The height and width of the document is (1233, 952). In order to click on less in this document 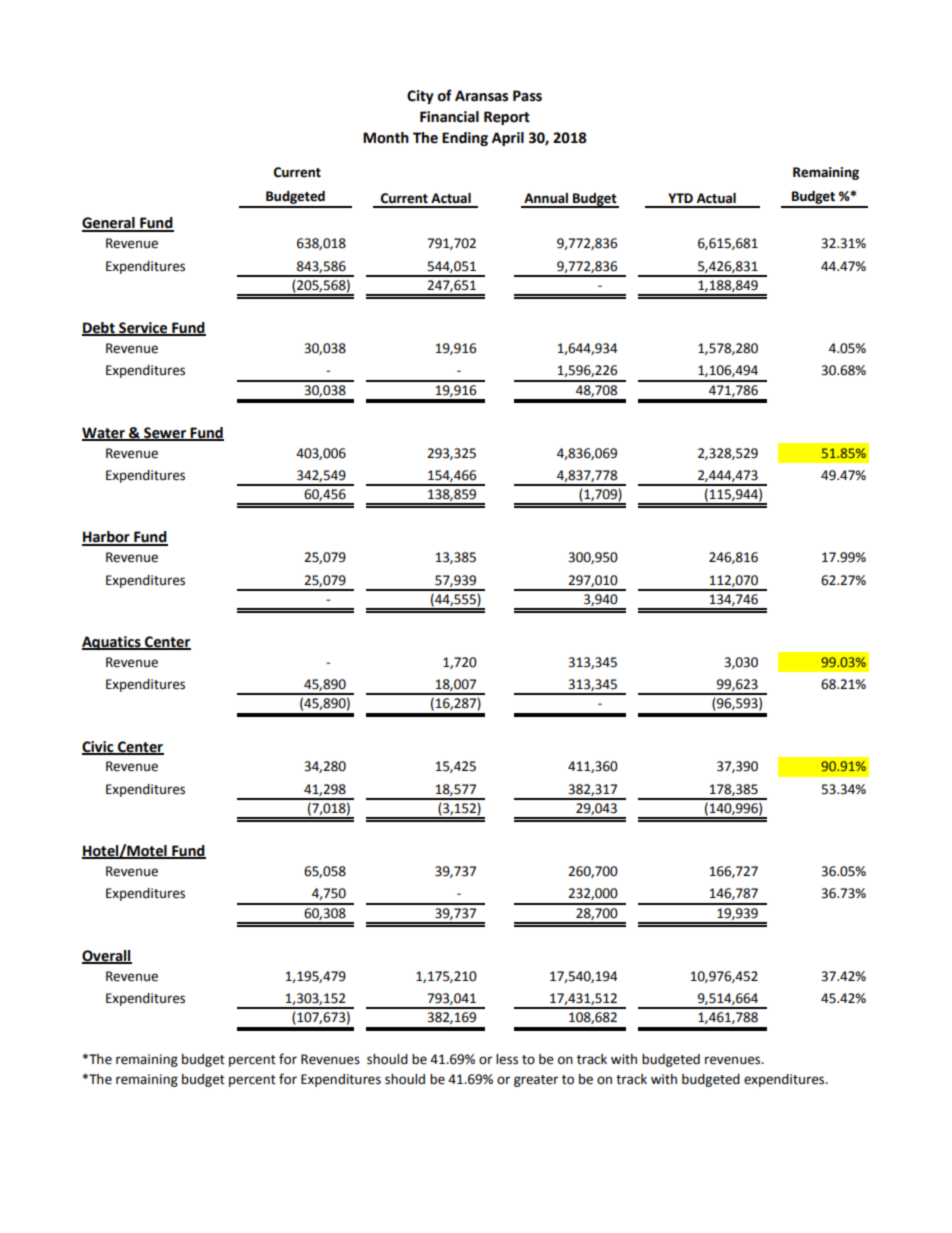, I will do `click(507, 1059)`.
